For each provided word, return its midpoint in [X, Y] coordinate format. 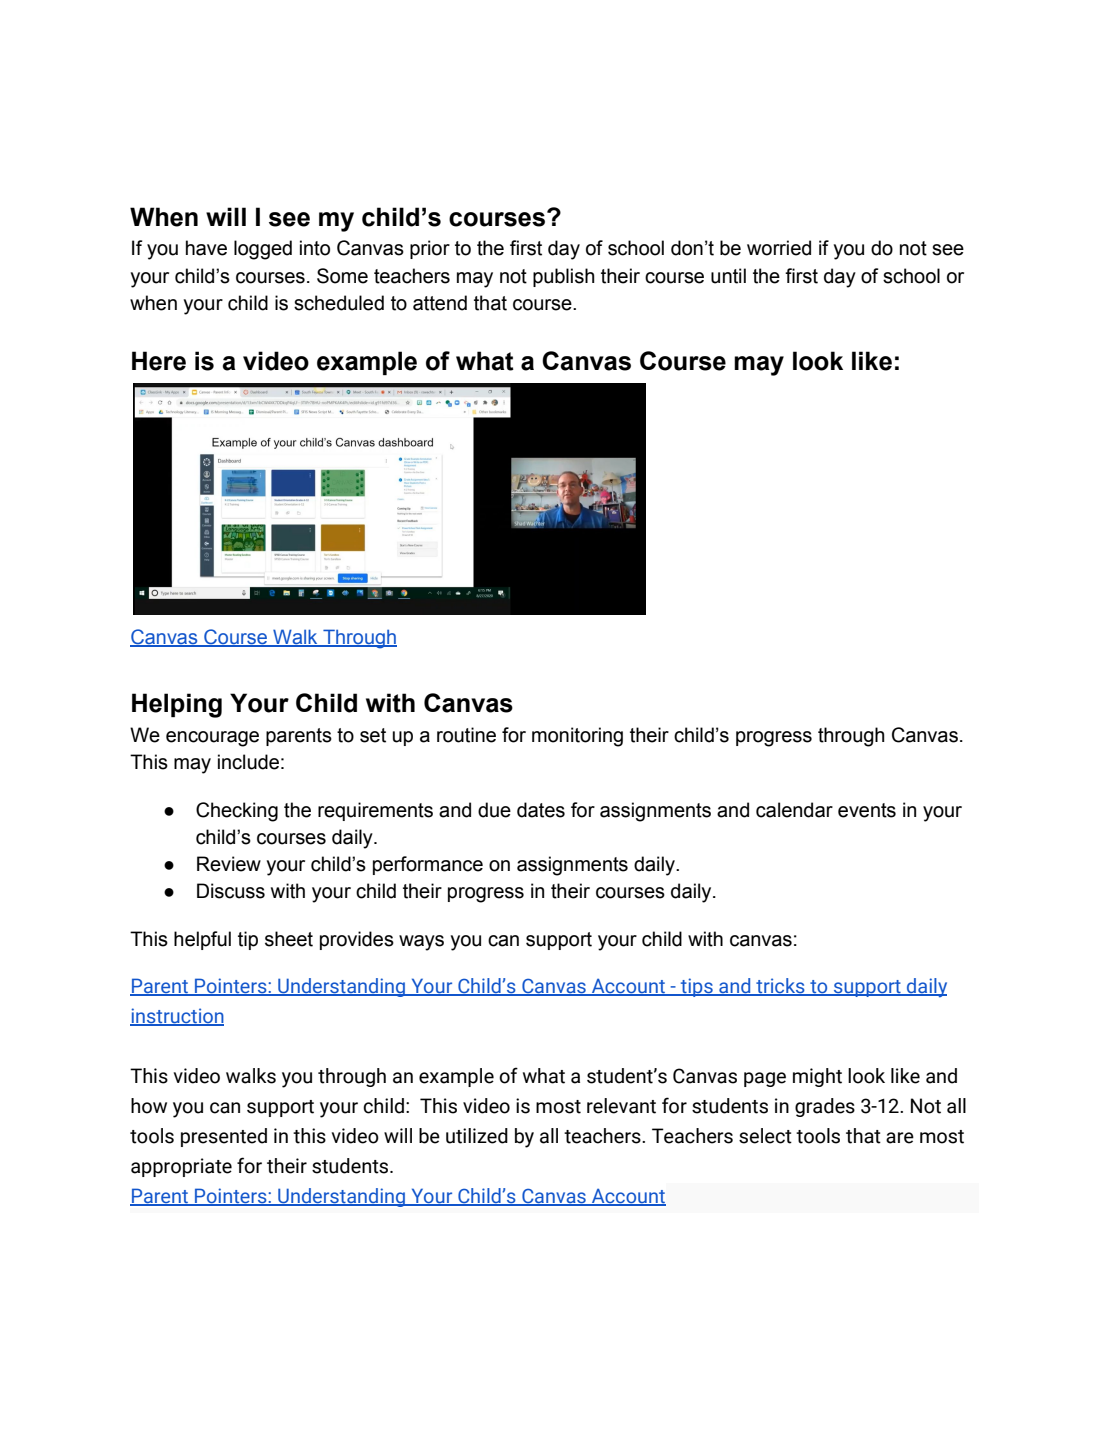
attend [440, 303]
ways [421, 943]
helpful [202, 940]
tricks [780, 987]
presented [224, 1137]
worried [779, 248]
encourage [212, 739]
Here [159, 361]
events [867, 810]
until [728, 276]
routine [466, 735]
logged [263, 250]
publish [564, 277]
